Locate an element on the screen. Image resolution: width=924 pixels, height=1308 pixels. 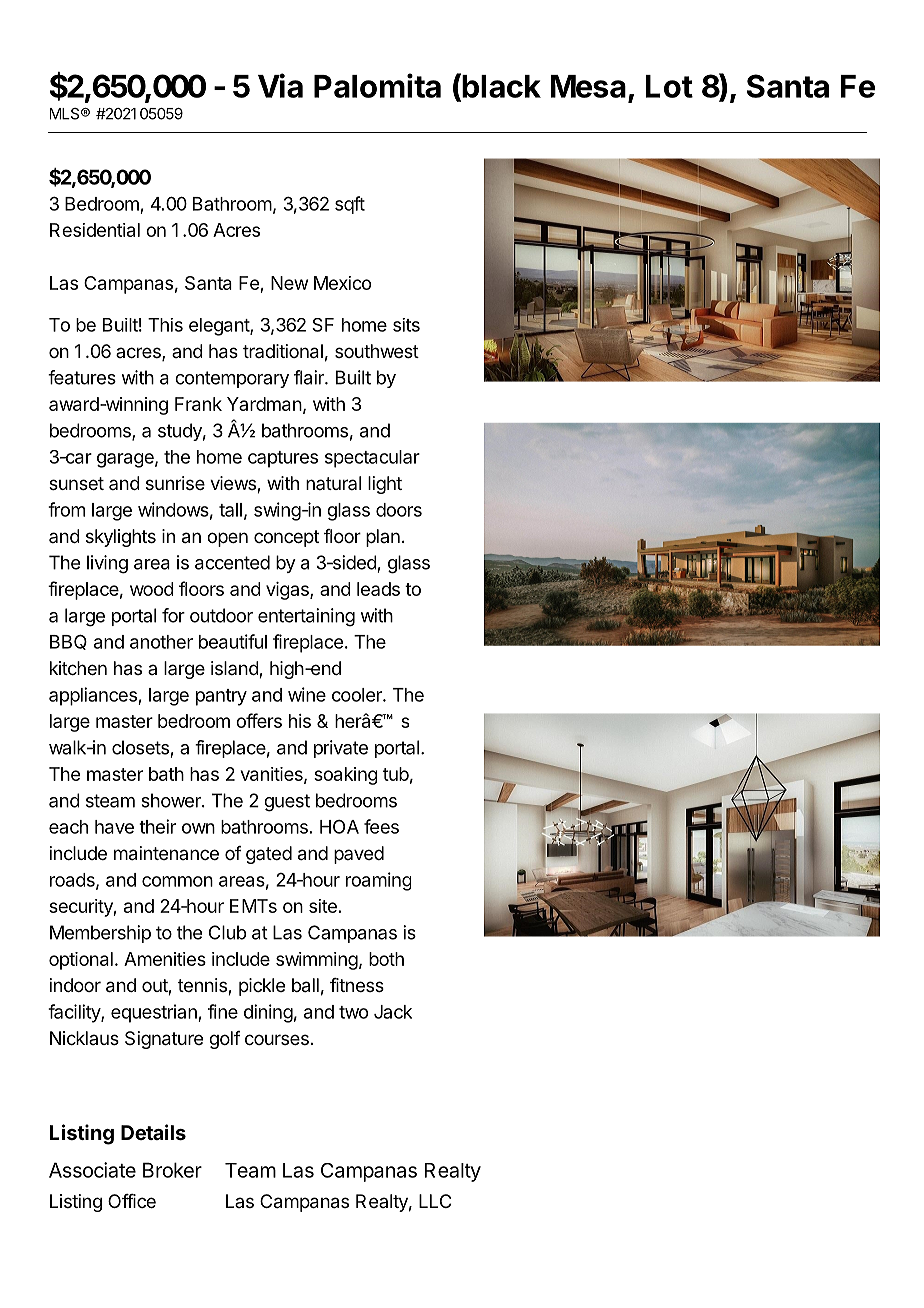
spectacular is located at coordinates (372, 459).
